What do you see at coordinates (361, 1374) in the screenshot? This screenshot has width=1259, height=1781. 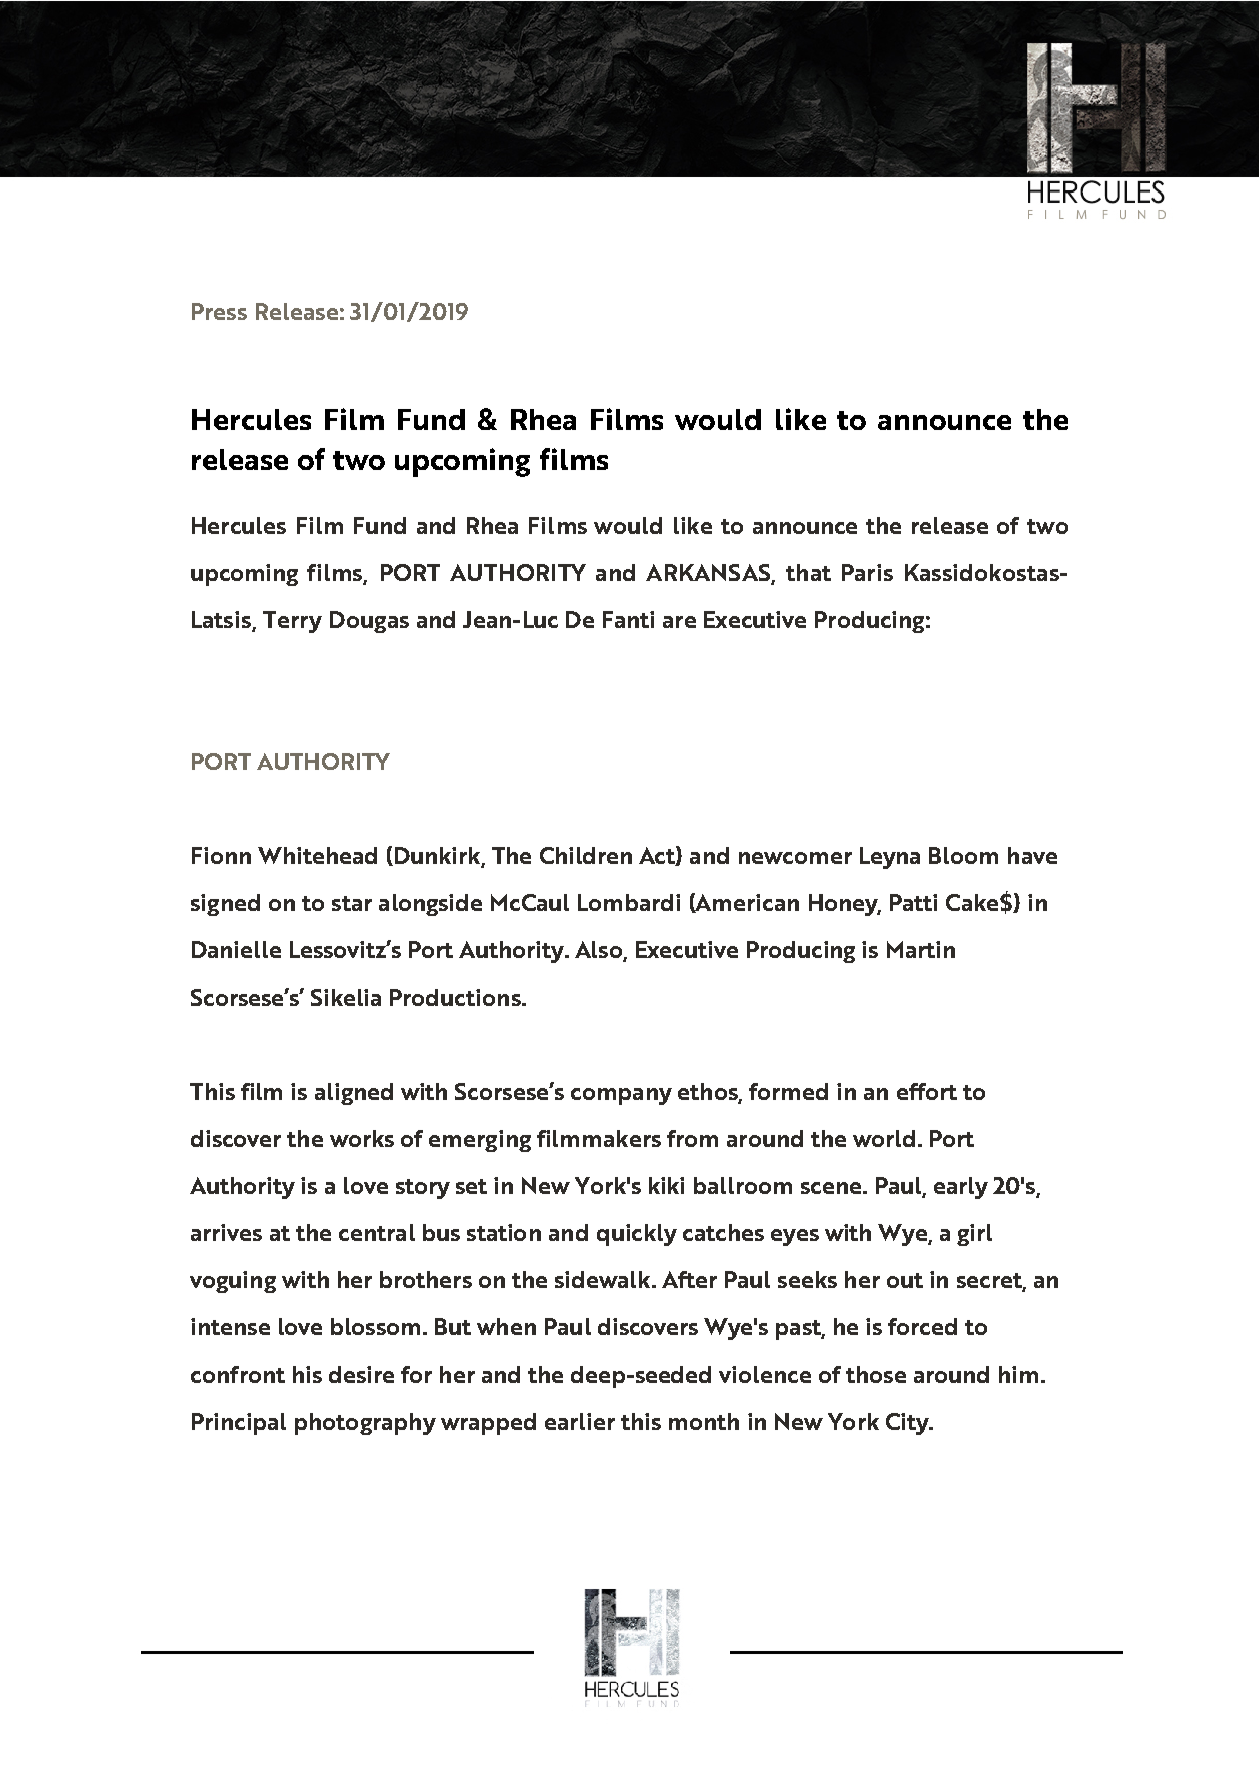 I see `desire` at bounding box center [361, 1374].
